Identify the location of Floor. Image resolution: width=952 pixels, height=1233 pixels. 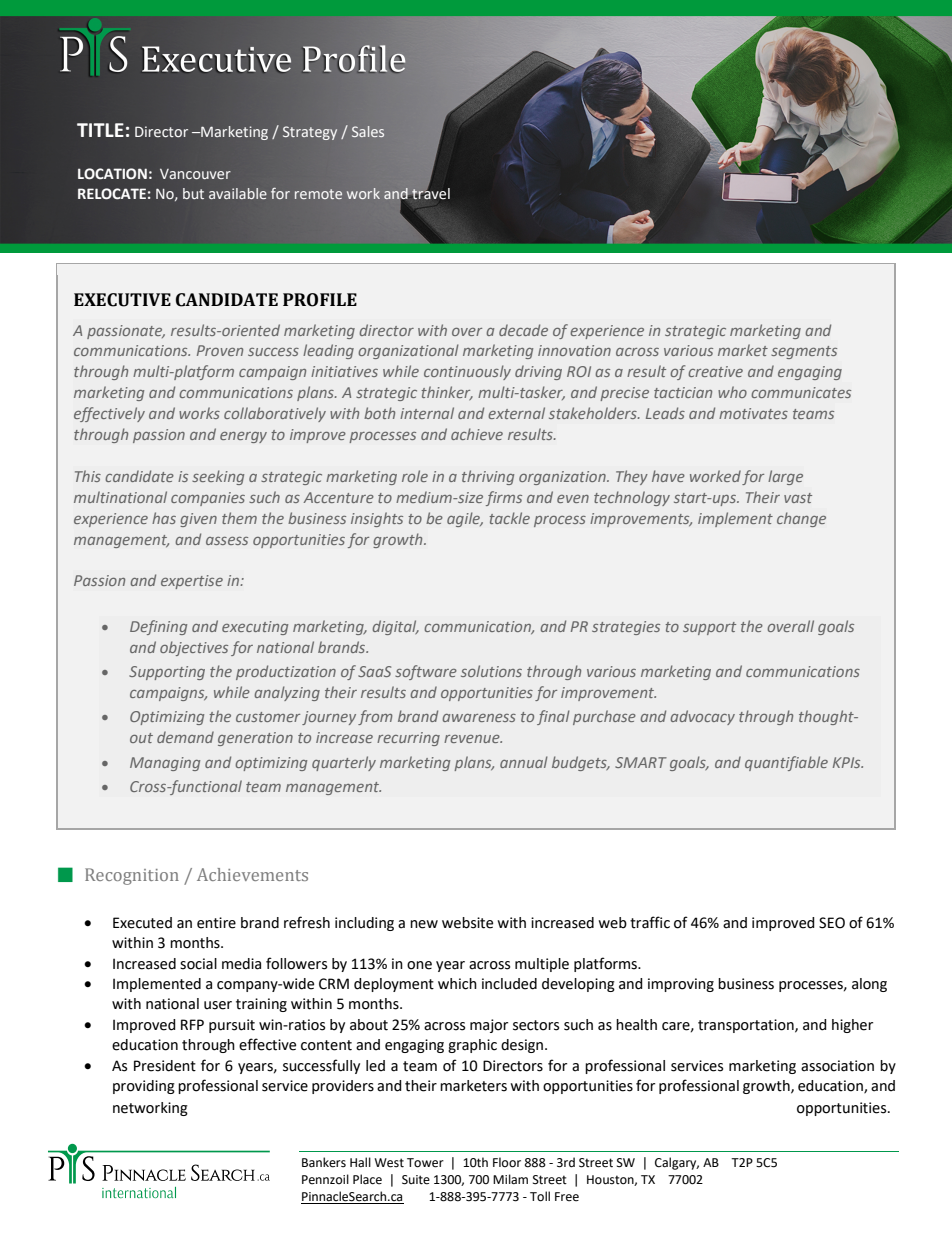
(507, 1162).
